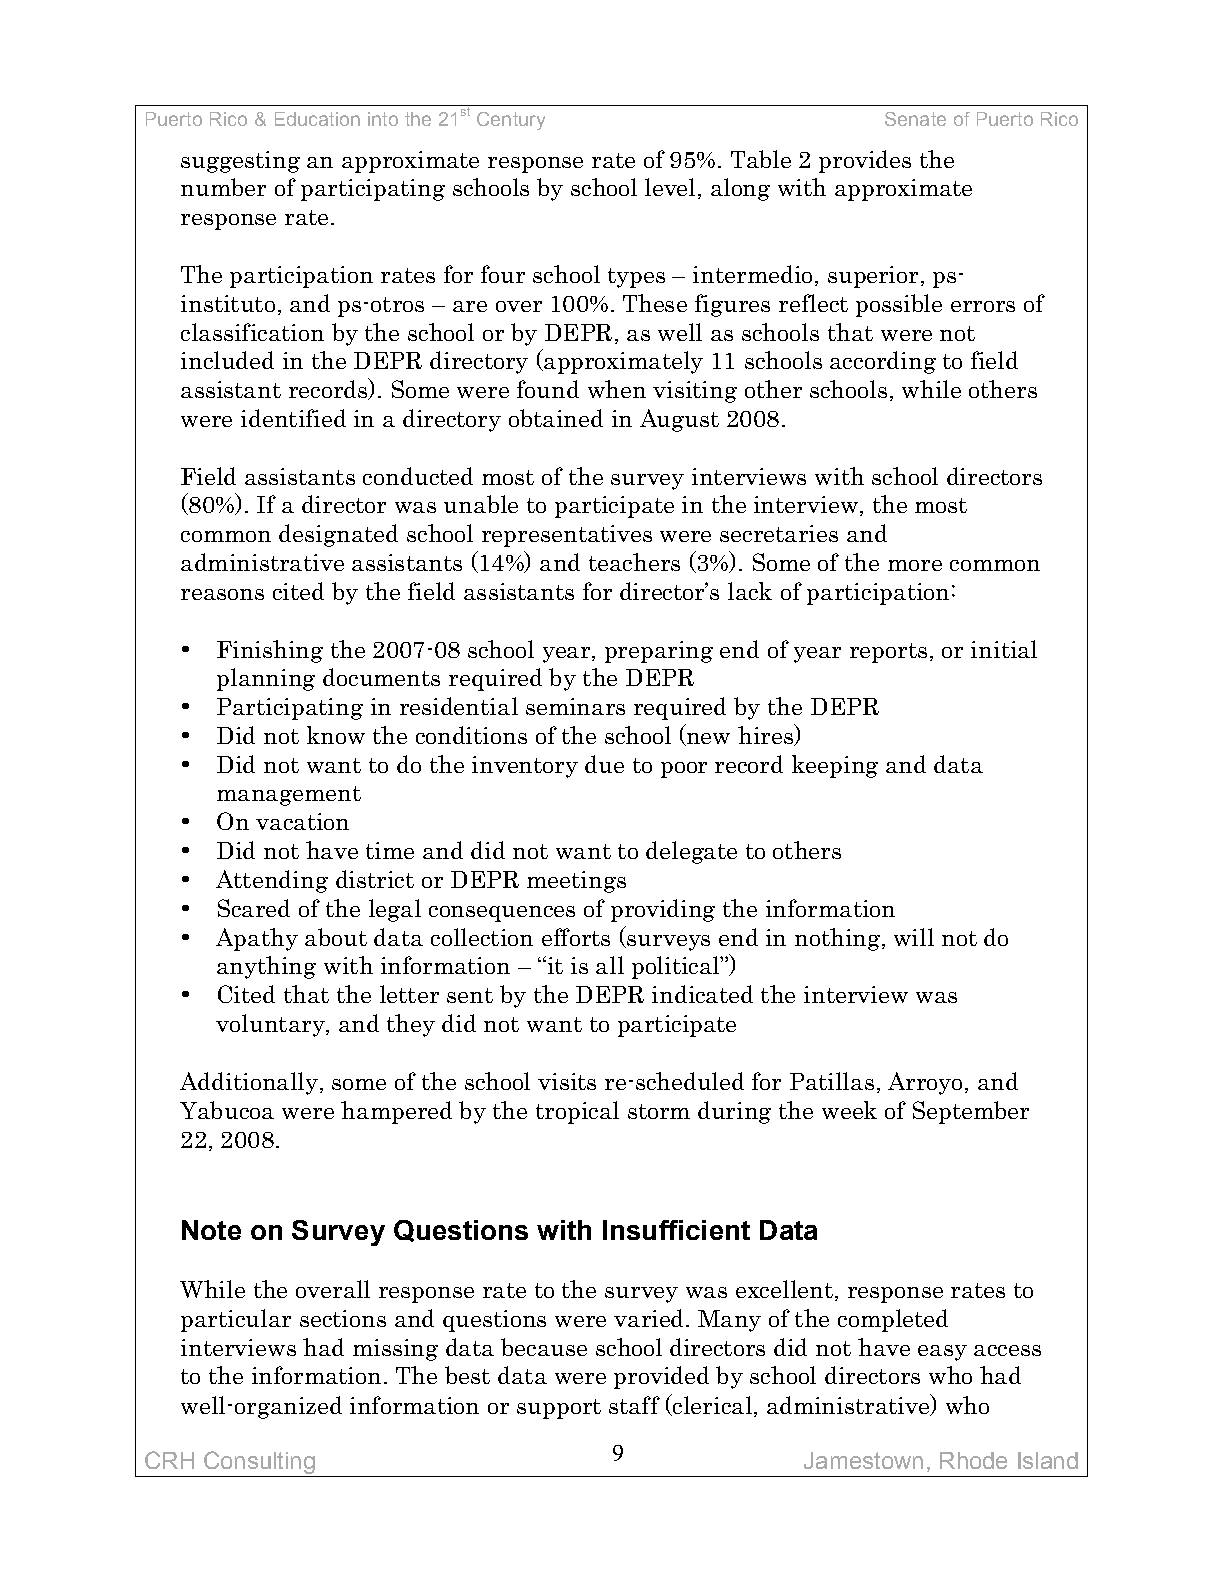  What do you see at coordinates (915, 119) in the screenshot?
I see `Senate` at bounding box center [915, 119].
